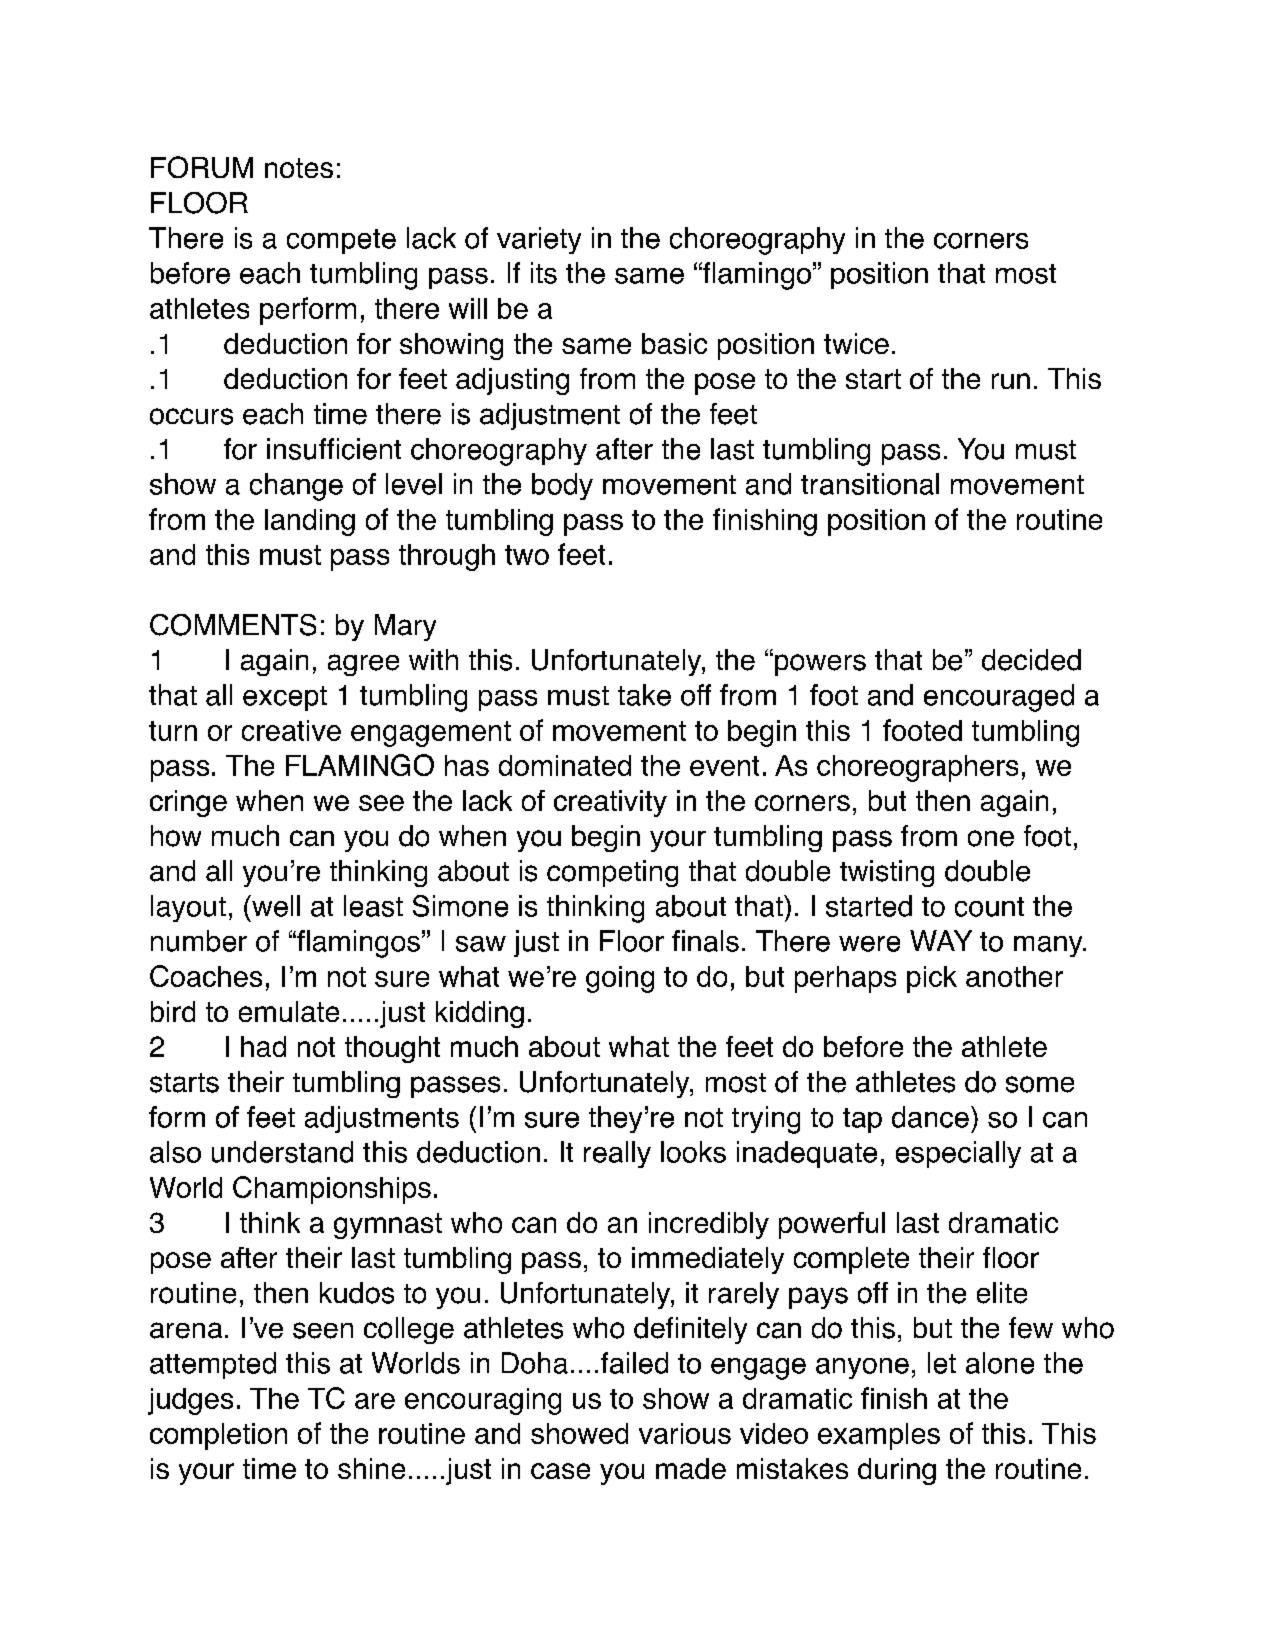  Describe the element at coordinates (299, 168) in the page. I see `notes` at that location.
